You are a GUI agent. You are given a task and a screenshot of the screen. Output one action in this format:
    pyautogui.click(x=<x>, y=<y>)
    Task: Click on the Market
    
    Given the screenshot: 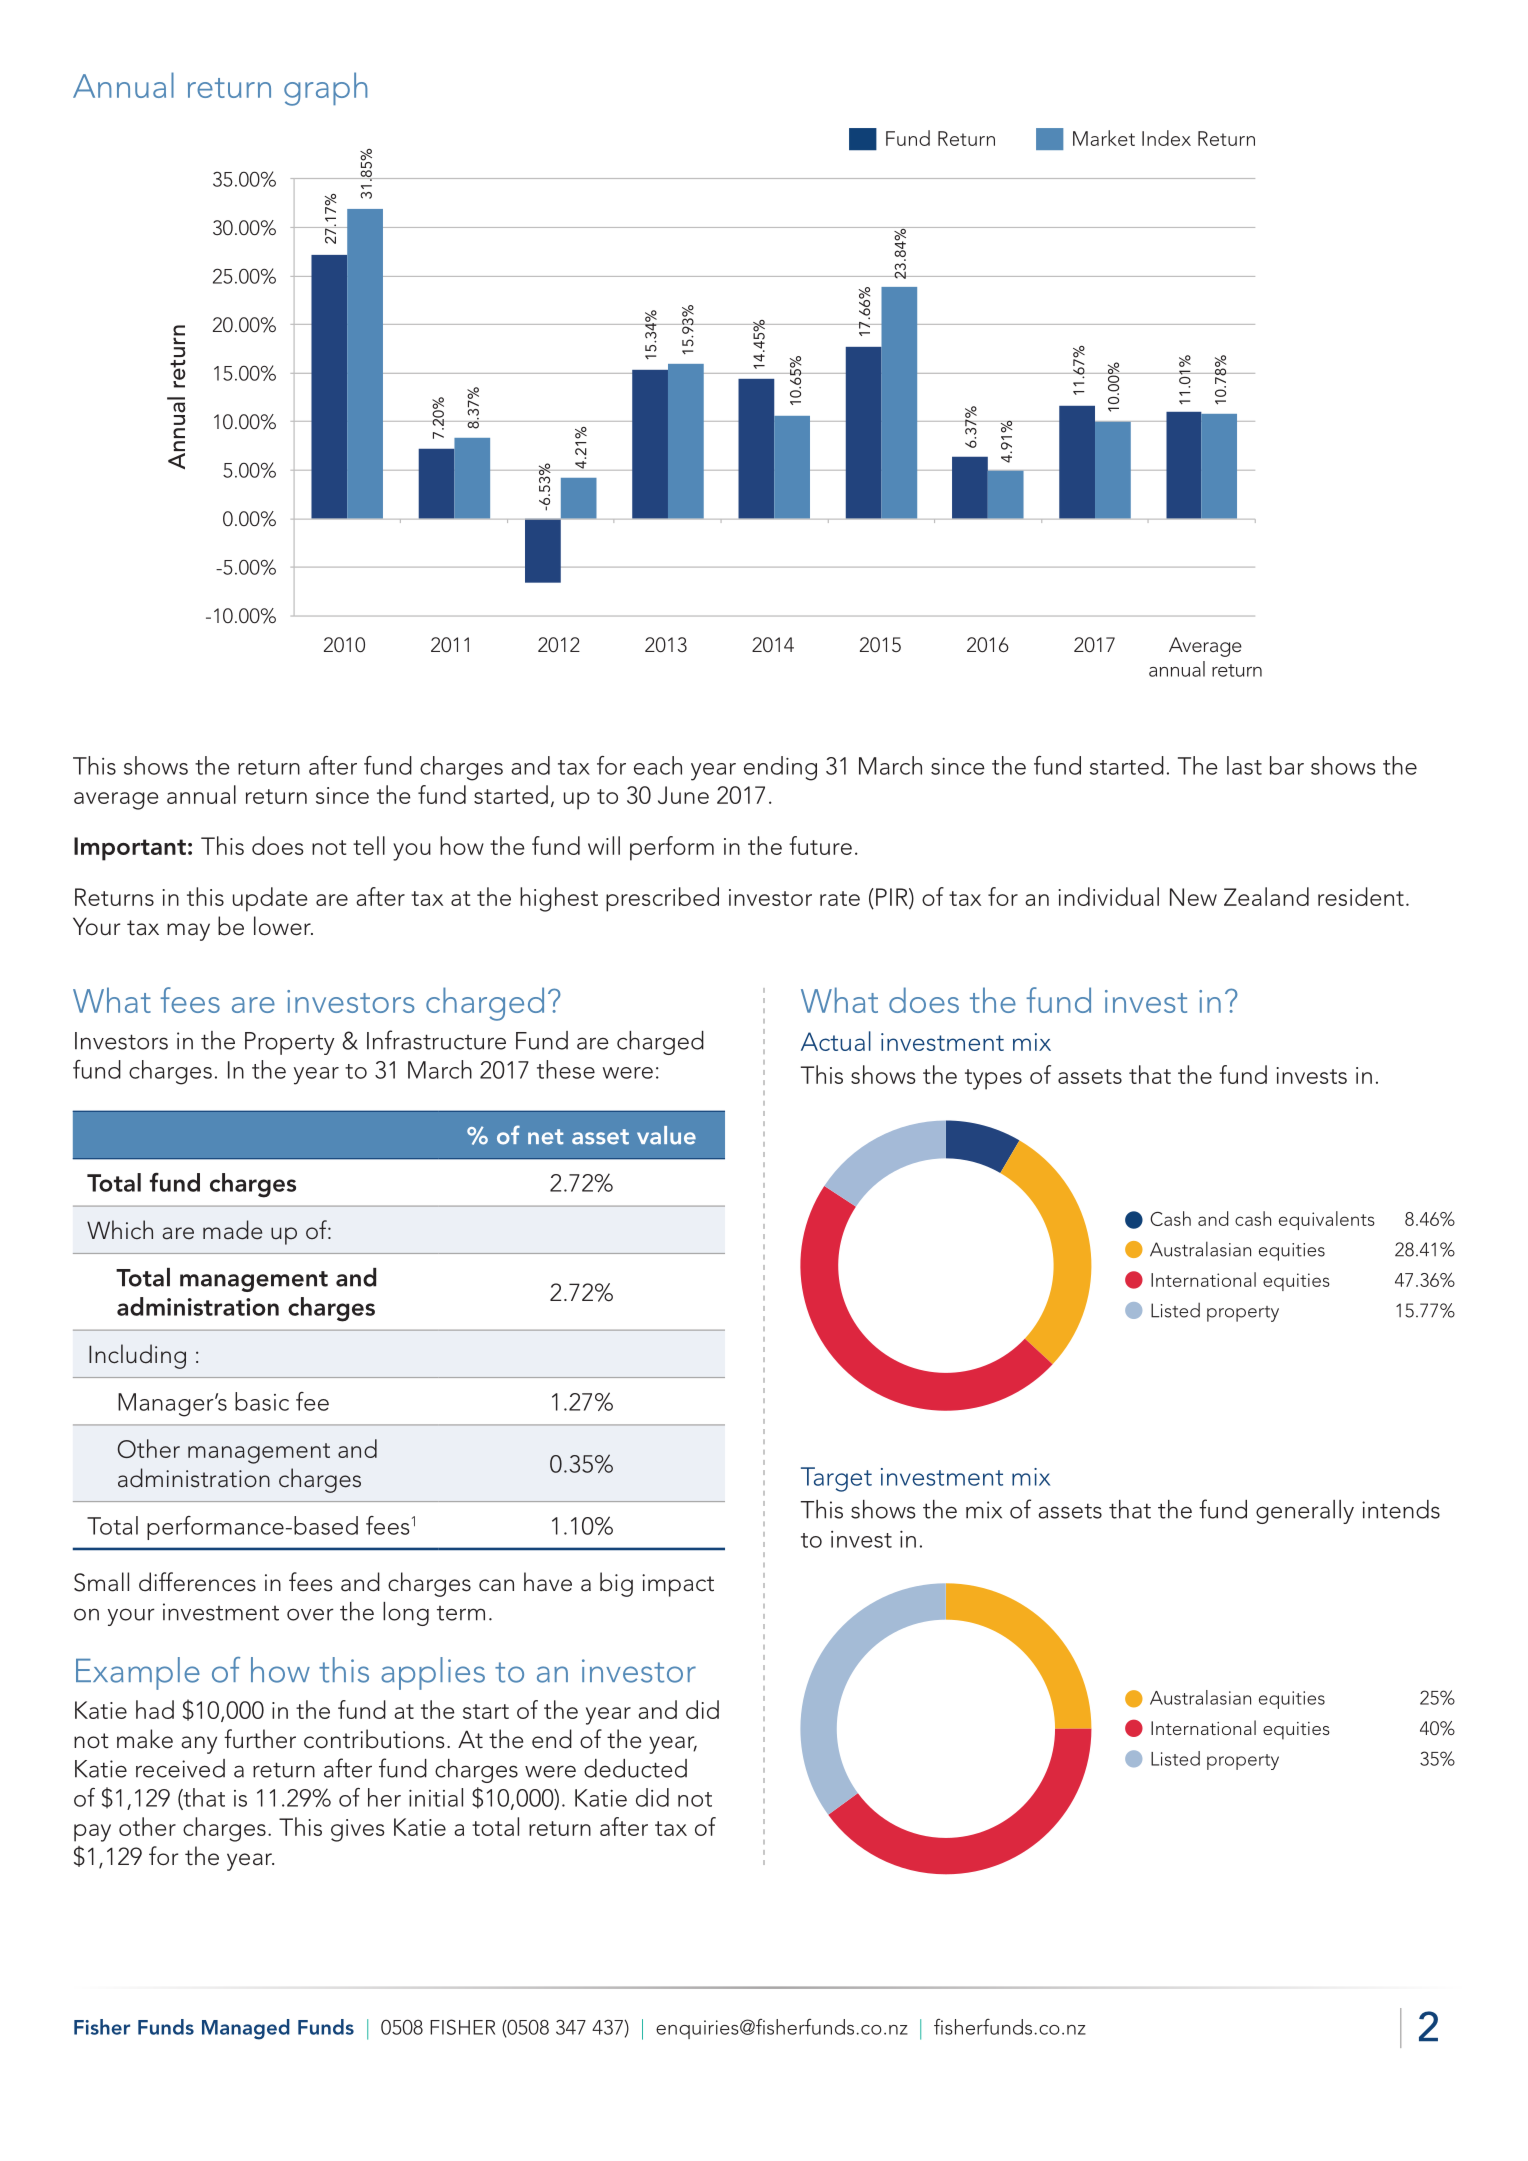 What is the action you would take?
    pyautogui.click(x=1104, y=138)
